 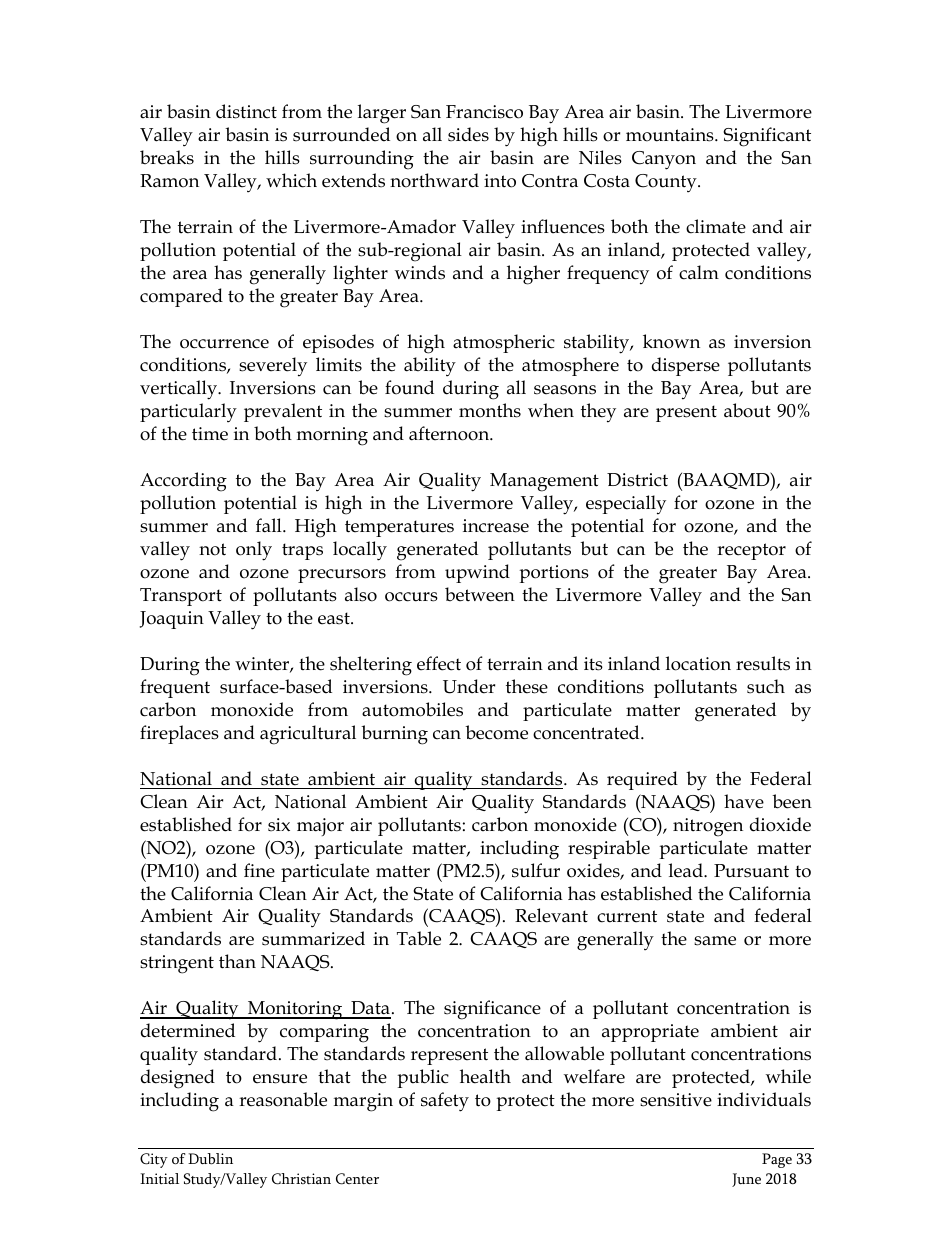 I want to click on fine, so click(x=259, y=870).
